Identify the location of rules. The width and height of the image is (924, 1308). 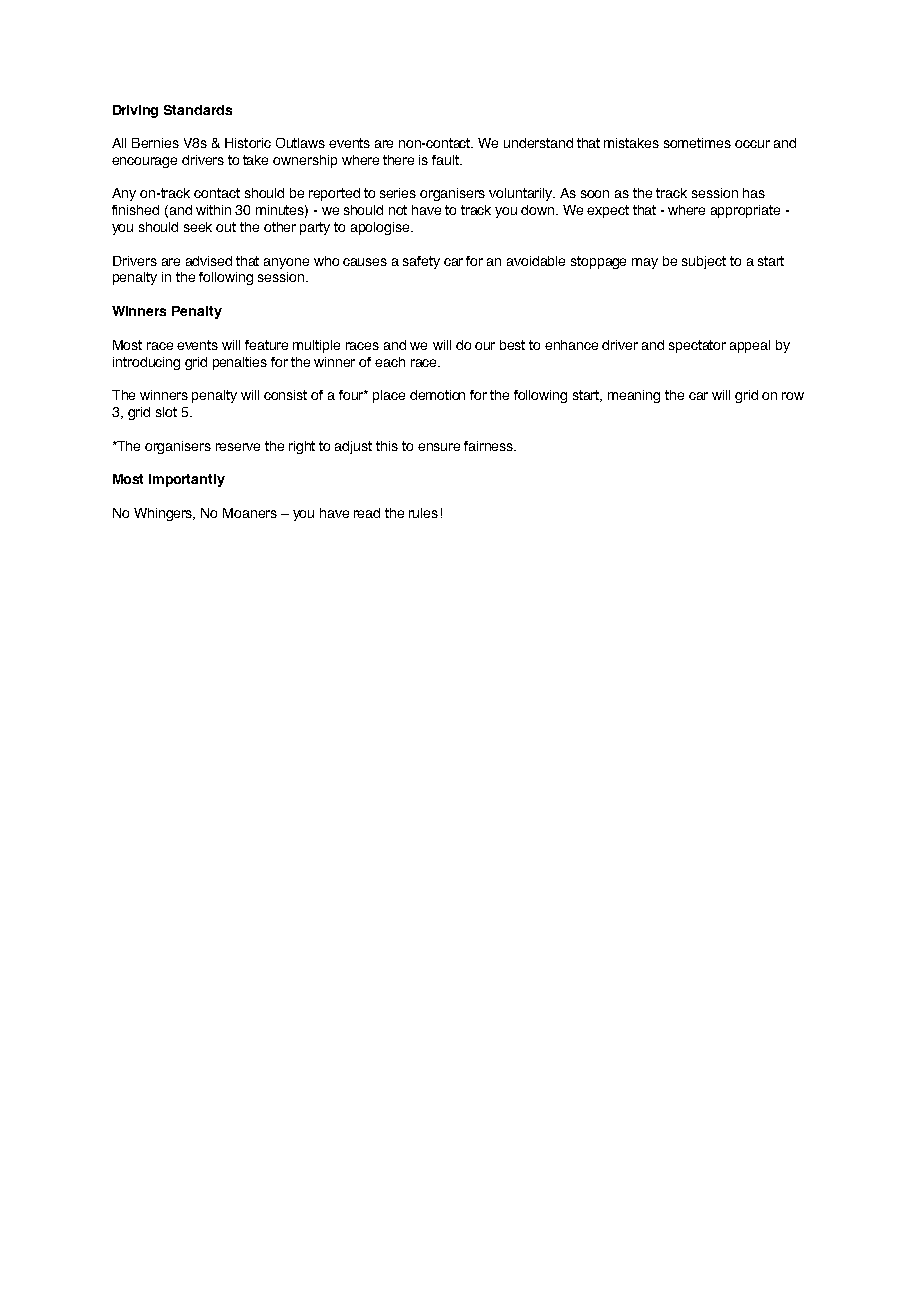
(423, 513).
